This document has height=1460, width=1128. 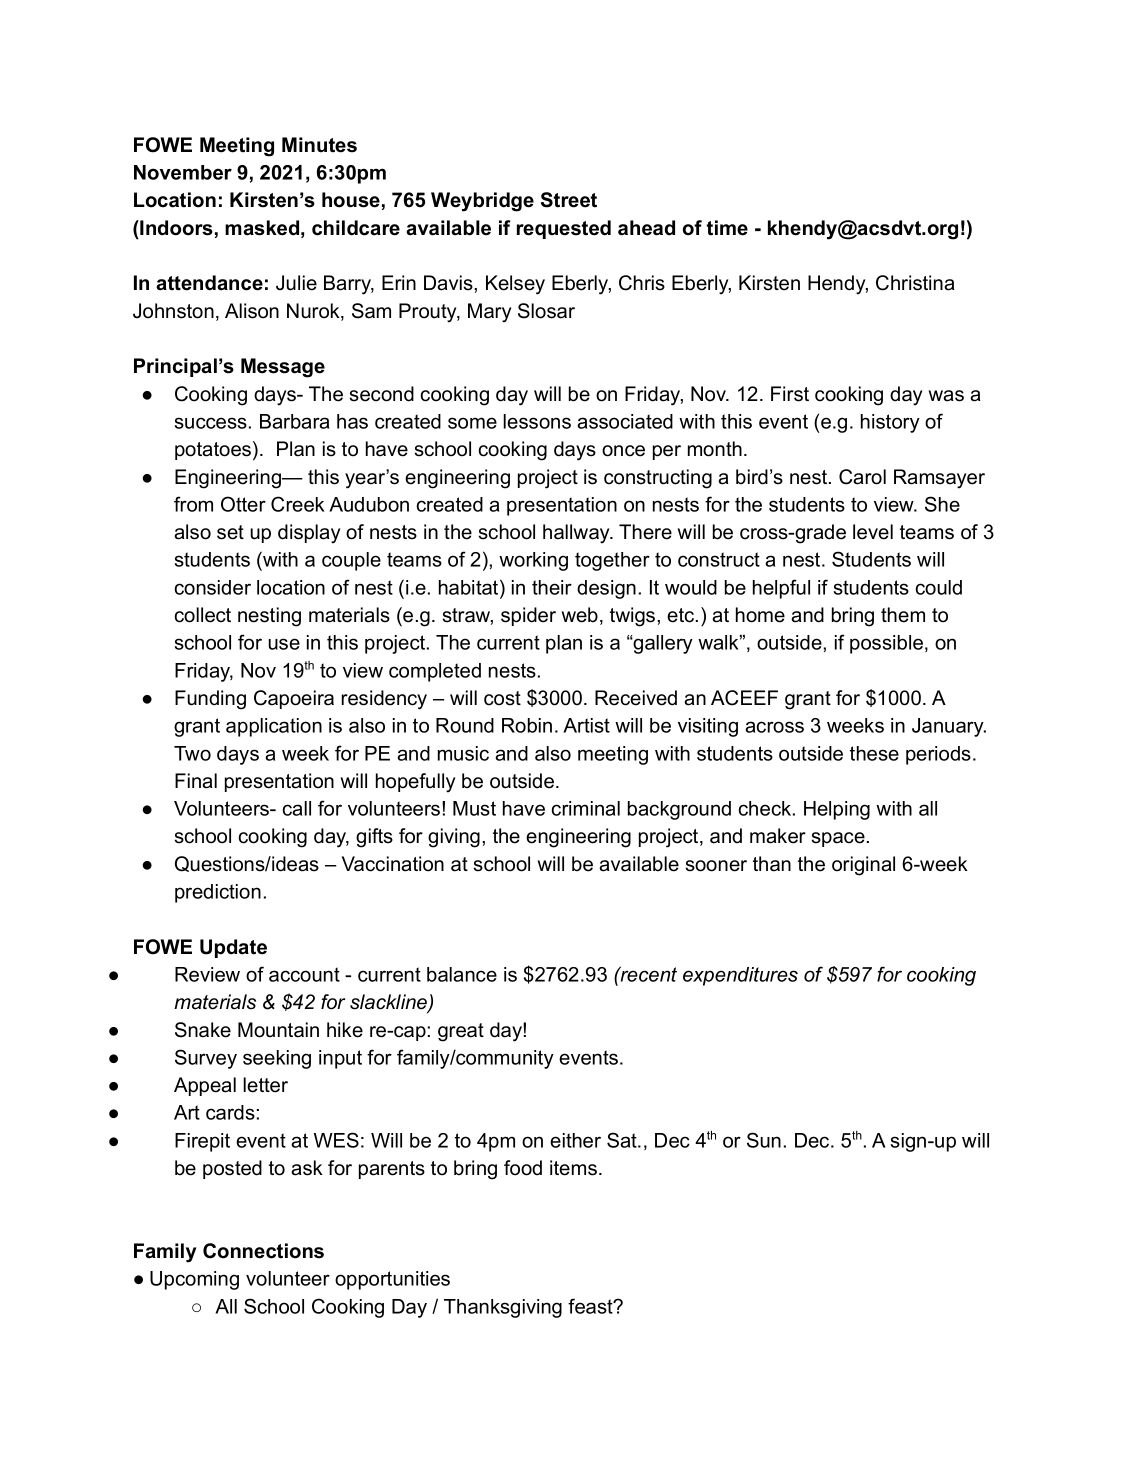 What do you see at coordinates (319, 145) in the document?
I see `Minutes` at bounding box center [319, 145].
